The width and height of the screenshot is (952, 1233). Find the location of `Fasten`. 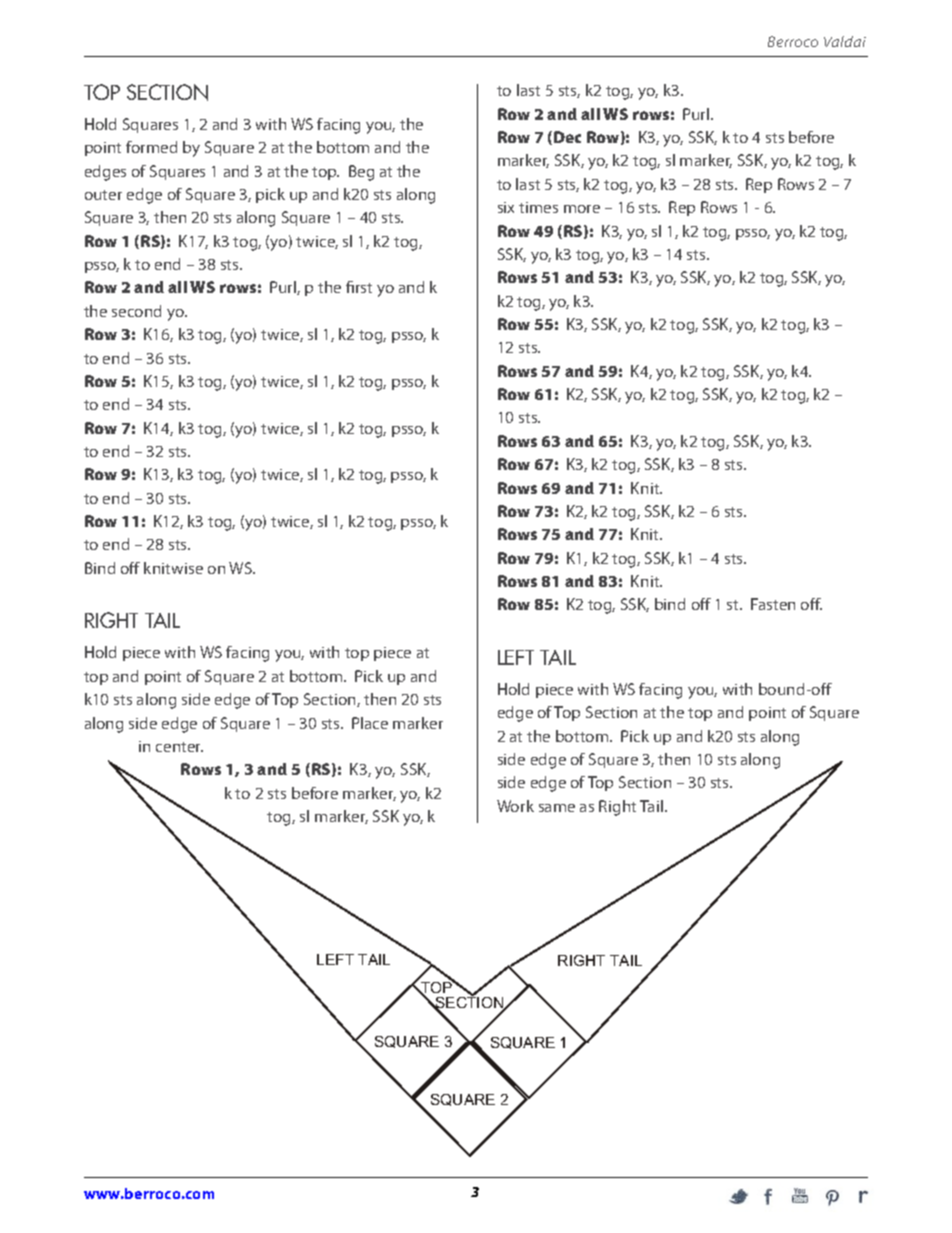

Fasten is located at coordinates (773, 604).
